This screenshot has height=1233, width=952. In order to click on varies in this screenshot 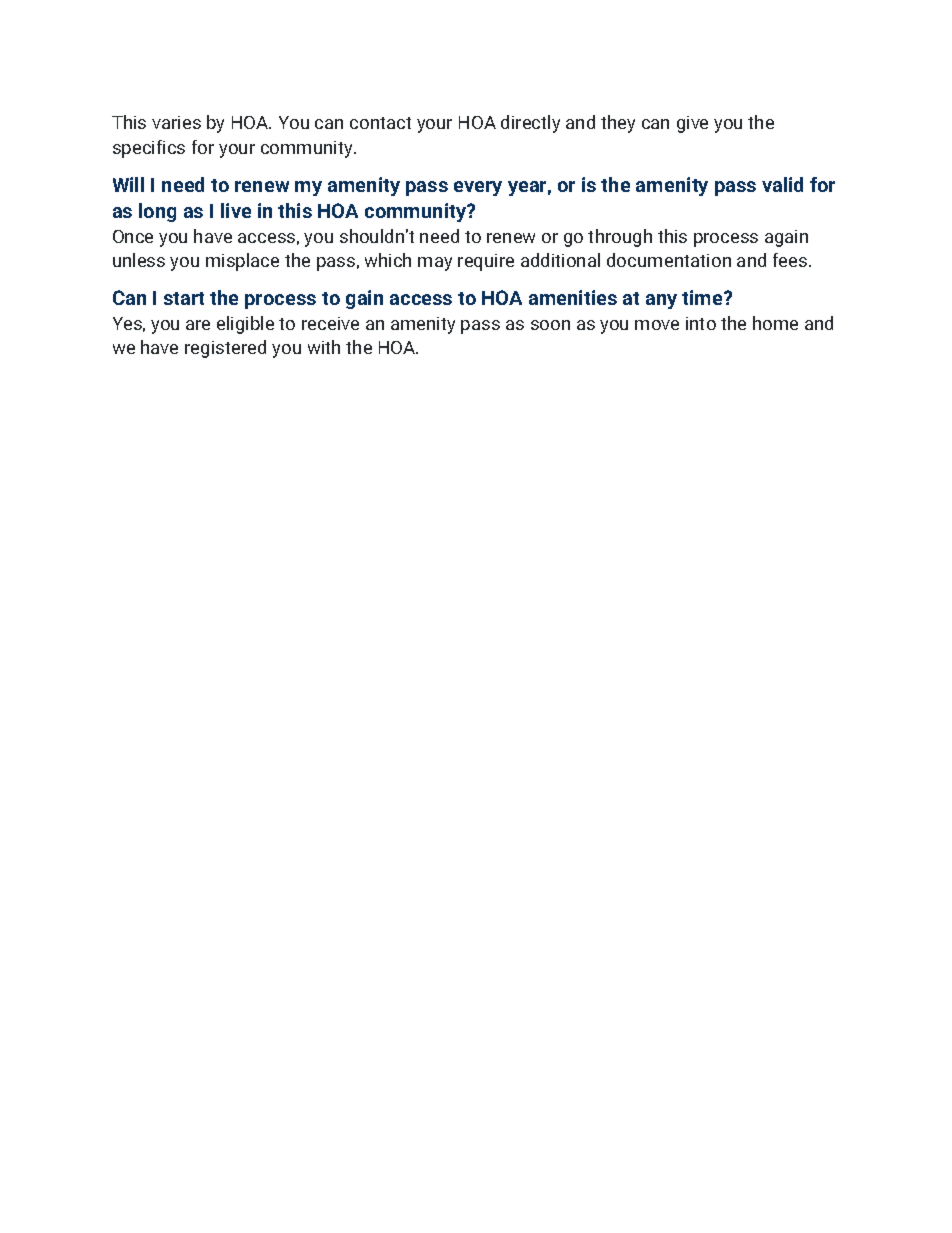, I will do `click(176, 122)`.
